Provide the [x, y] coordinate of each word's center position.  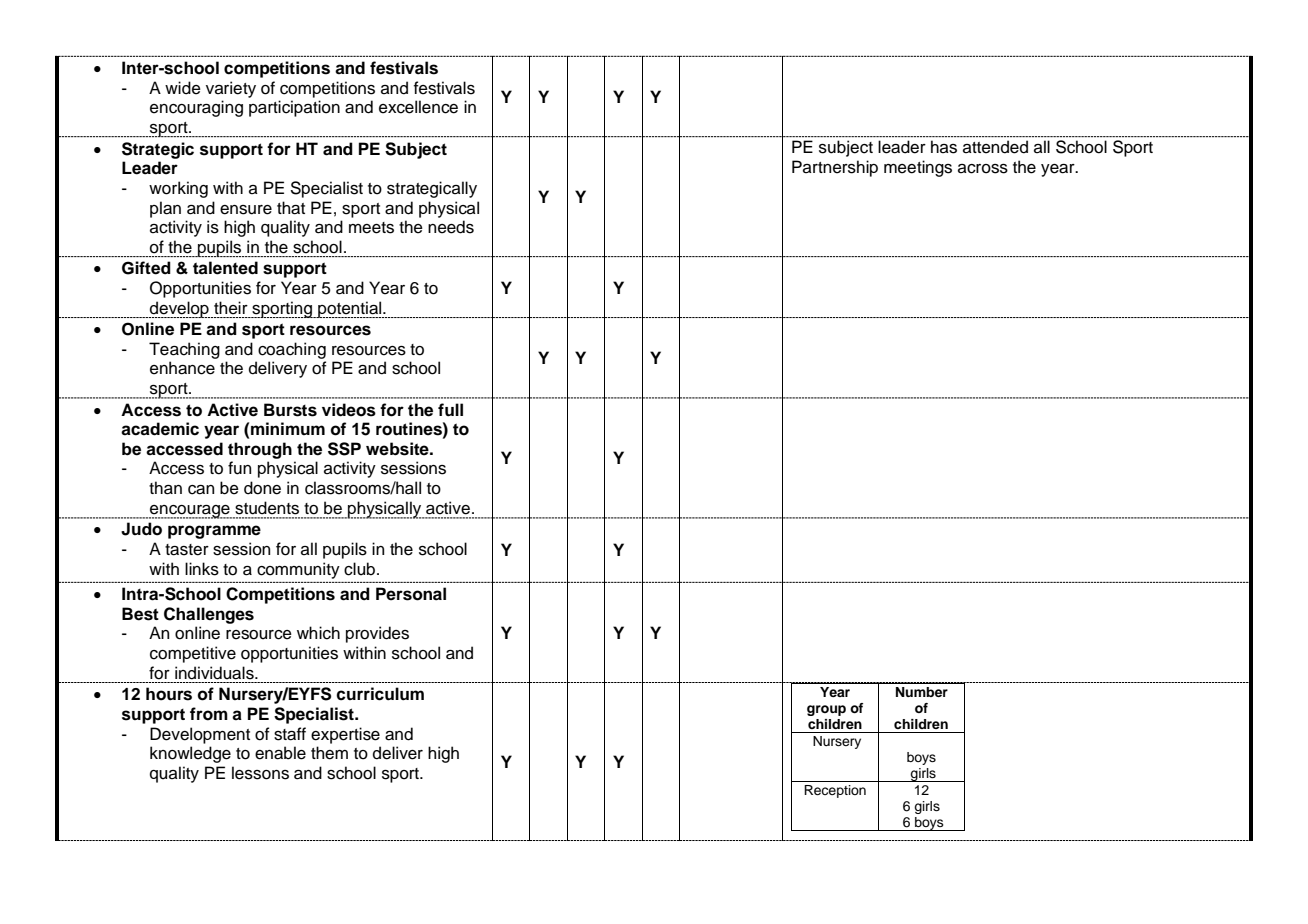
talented [225, 268]
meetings [918, 168]
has [944, 147]
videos [349, 410]
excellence [418, 107]
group [826, 710]
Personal [411, 594]
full [450, 410]
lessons [260, 773]
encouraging [196, 108]
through [260, 450]
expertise [345, 735]
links [202, 569]
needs [451, 227]
